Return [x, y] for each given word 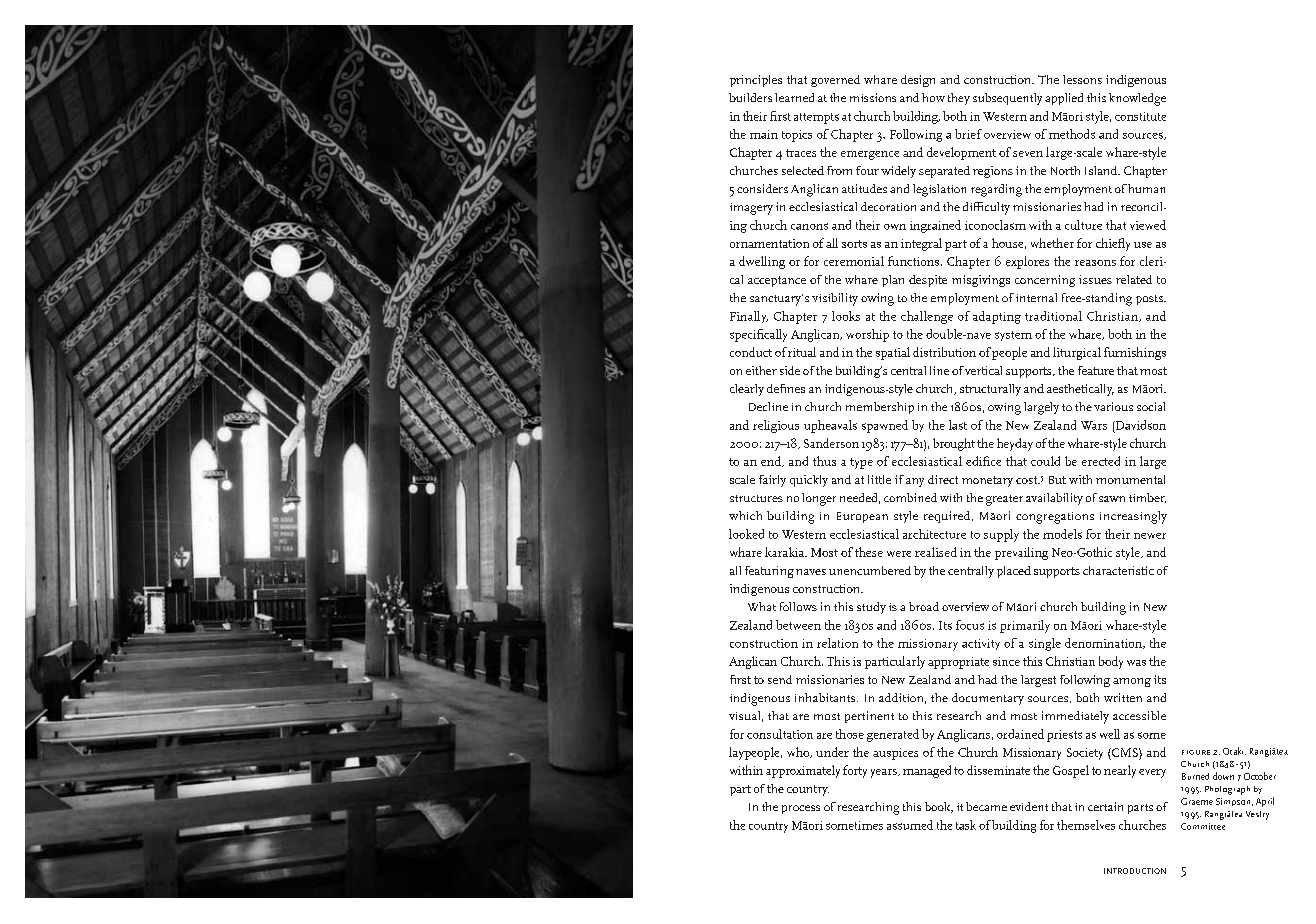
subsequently [1007, 99]
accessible [1139, 715]
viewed [1148, 225]
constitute [1140, 116]
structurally [990, 390]
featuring [769, 572]
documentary [988, 699]
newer [1150, 536]
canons [809, 226]
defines [786, 388]
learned [794, 97]
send [780, 679]
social [1151, 406]
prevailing [1021, 553]
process [801, 809]
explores [1027, 262]
